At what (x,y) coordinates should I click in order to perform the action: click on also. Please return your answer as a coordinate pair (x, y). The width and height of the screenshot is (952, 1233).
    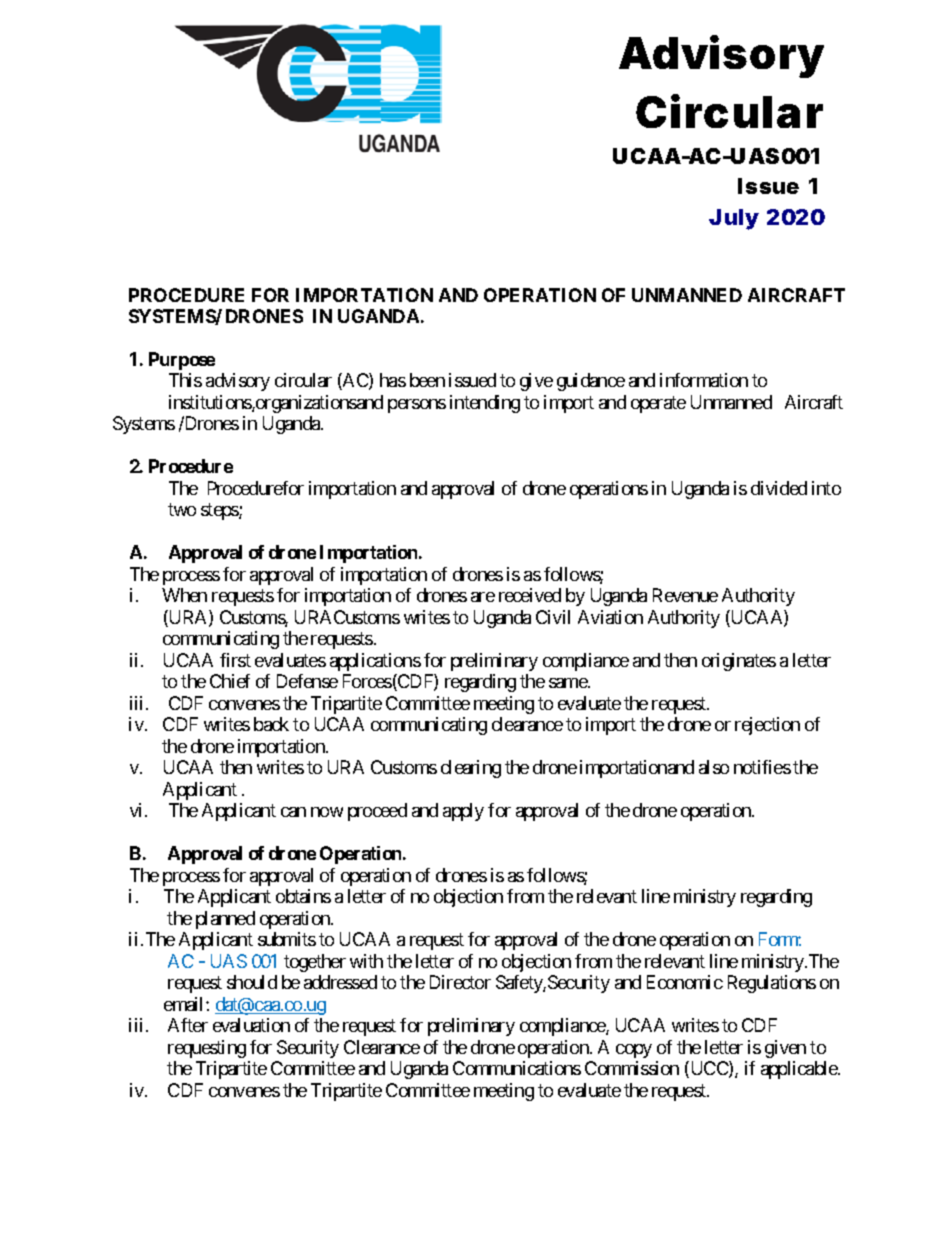
    Looking at the image, I should click on (714, 767).
